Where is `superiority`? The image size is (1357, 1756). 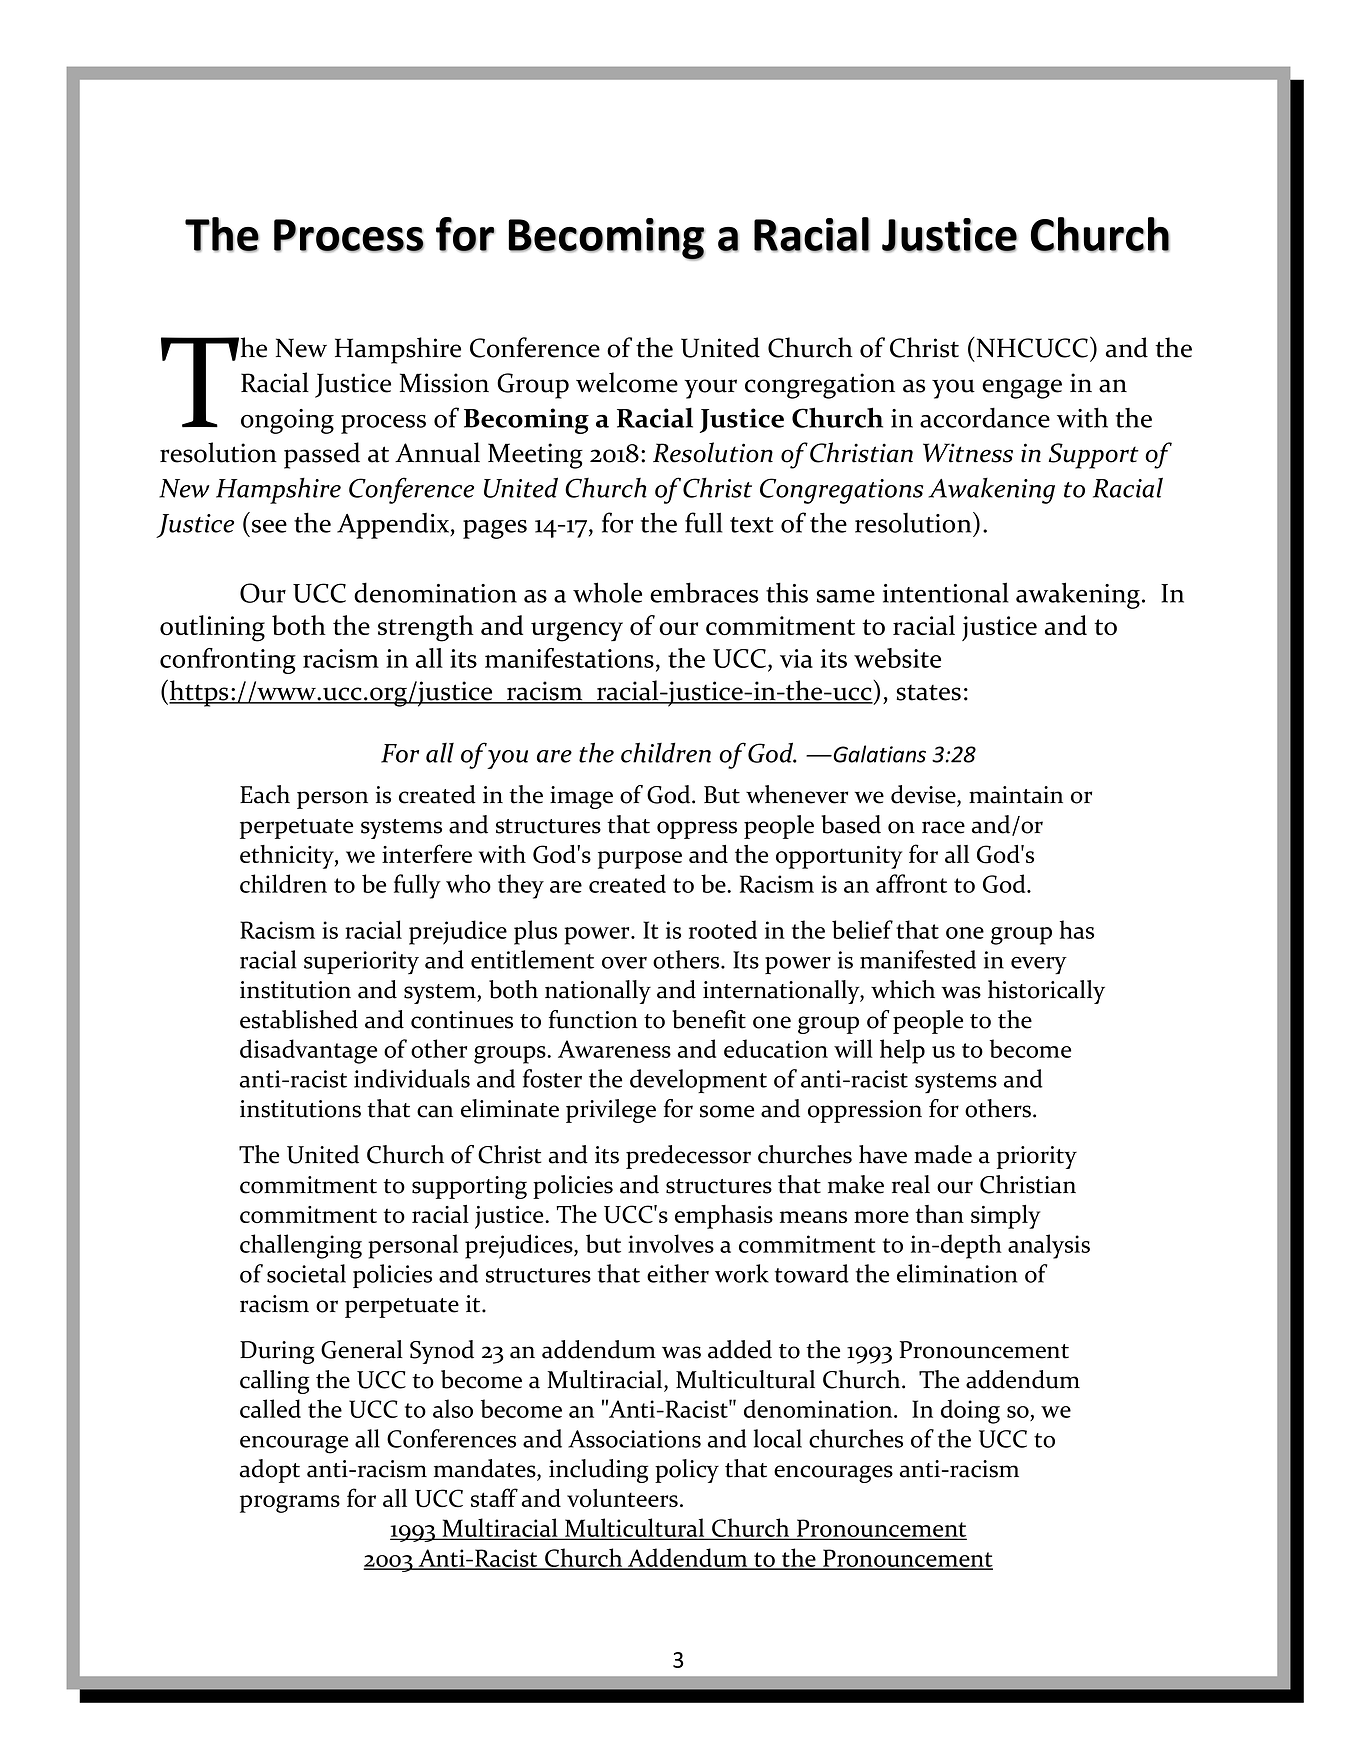 superiority is located at coordinates (361, 962).
